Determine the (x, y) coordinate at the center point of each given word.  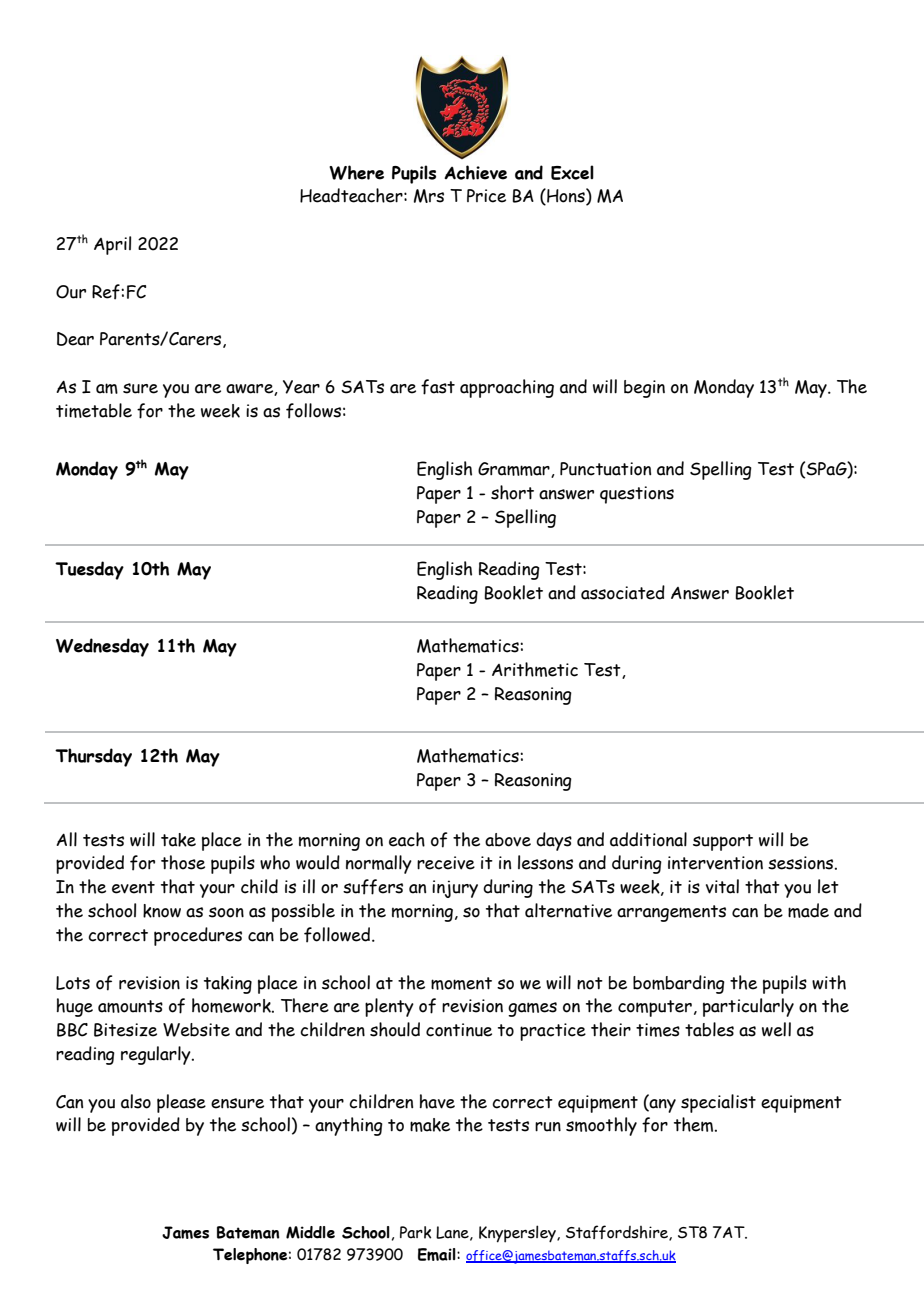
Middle (310, 1232)
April (112, 245)
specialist (718, 1103)
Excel (572, 172)
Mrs (429, 196)
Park (415, 1232)
